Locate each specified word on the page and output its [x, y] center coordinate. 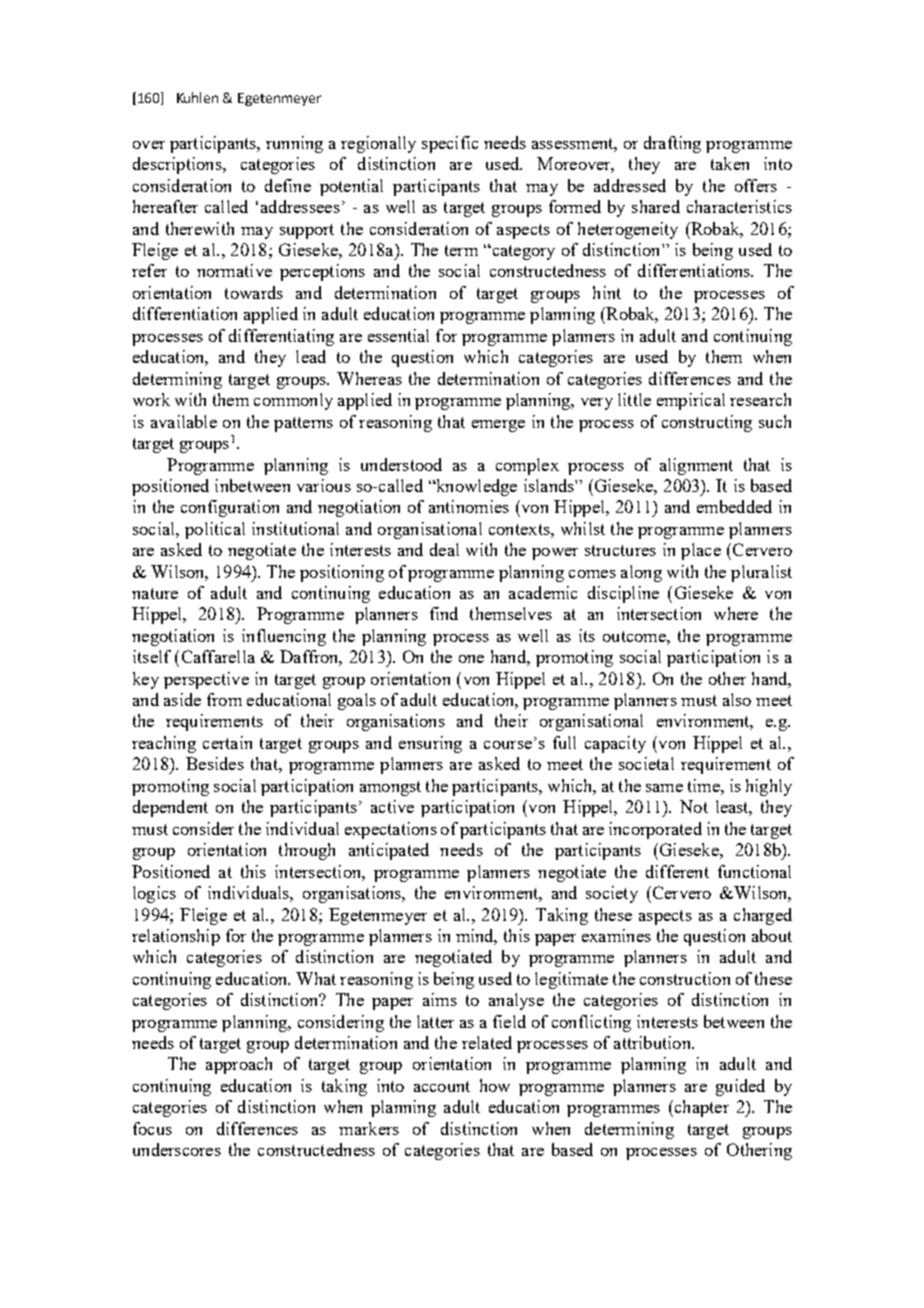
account [442, 1086]
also [737, 699]
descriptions [178, 165]
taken [730, 163]
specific [450, 144]
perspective [206, 680]
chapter [700, 1108]
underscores [177, 1149]
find [444, 613]
